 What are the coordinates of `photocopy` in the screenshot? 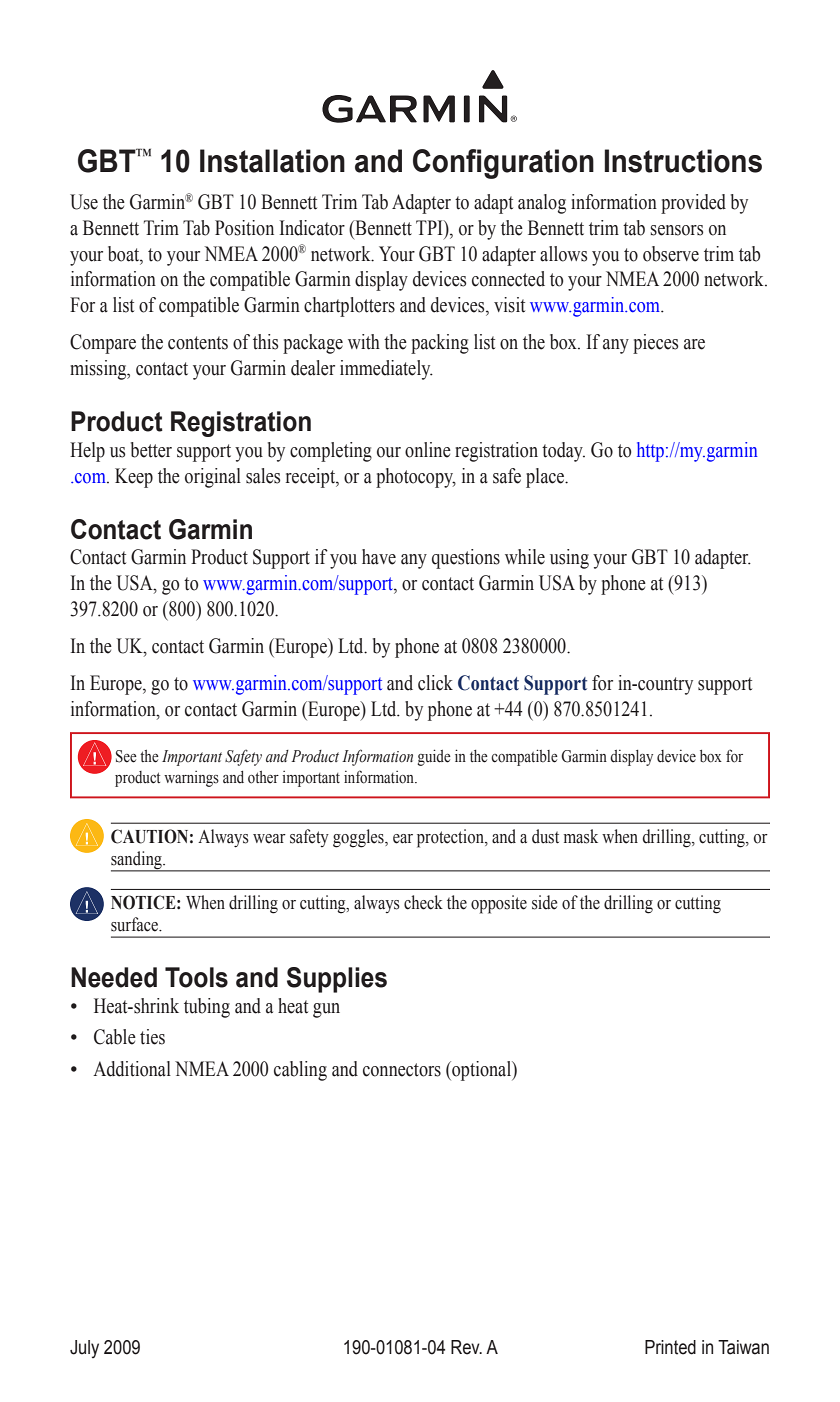 It's located at (416, 478).
